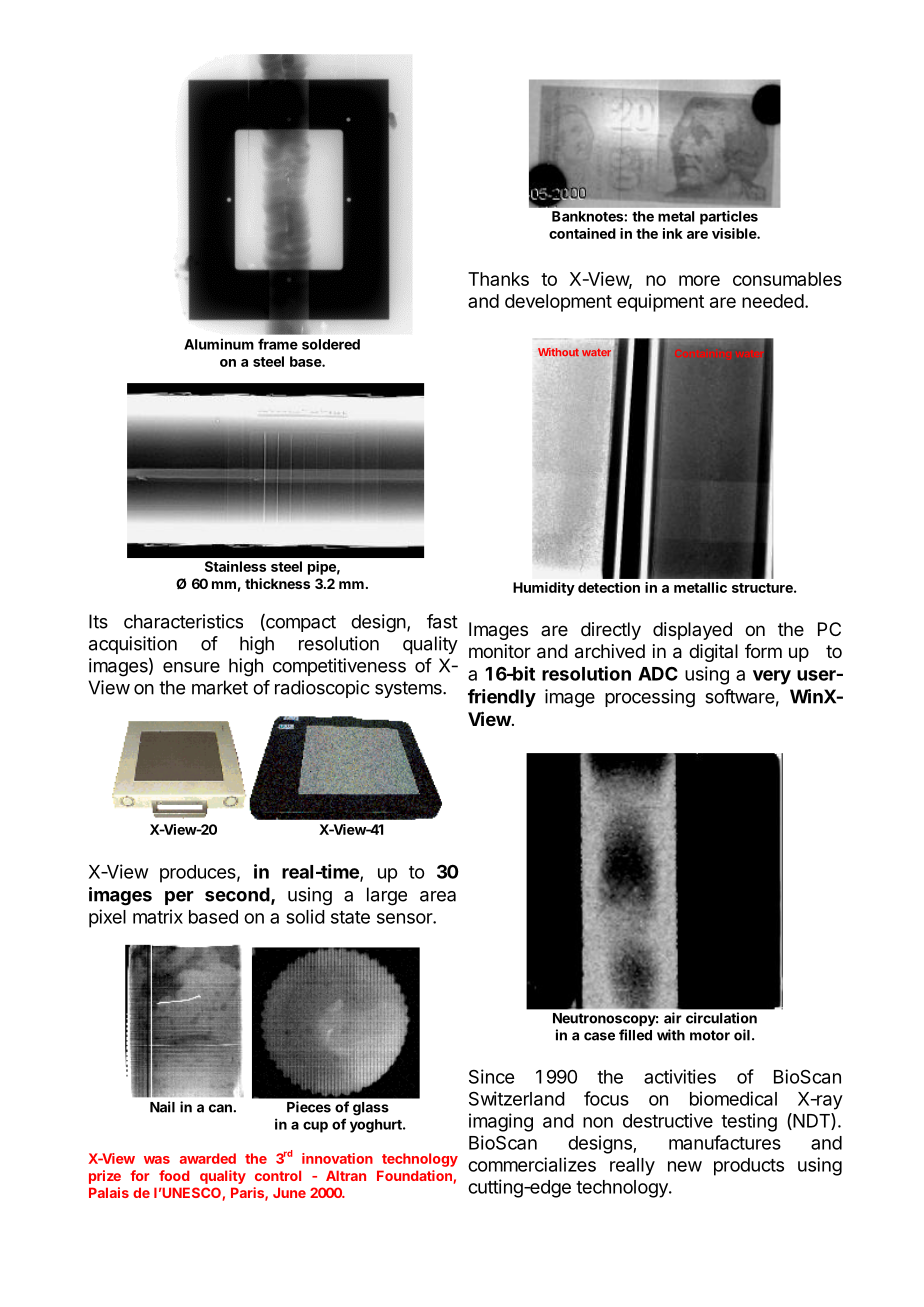  Describe the element at coordinates (749, 1167) in the screenshot. I see `products` at that location.
